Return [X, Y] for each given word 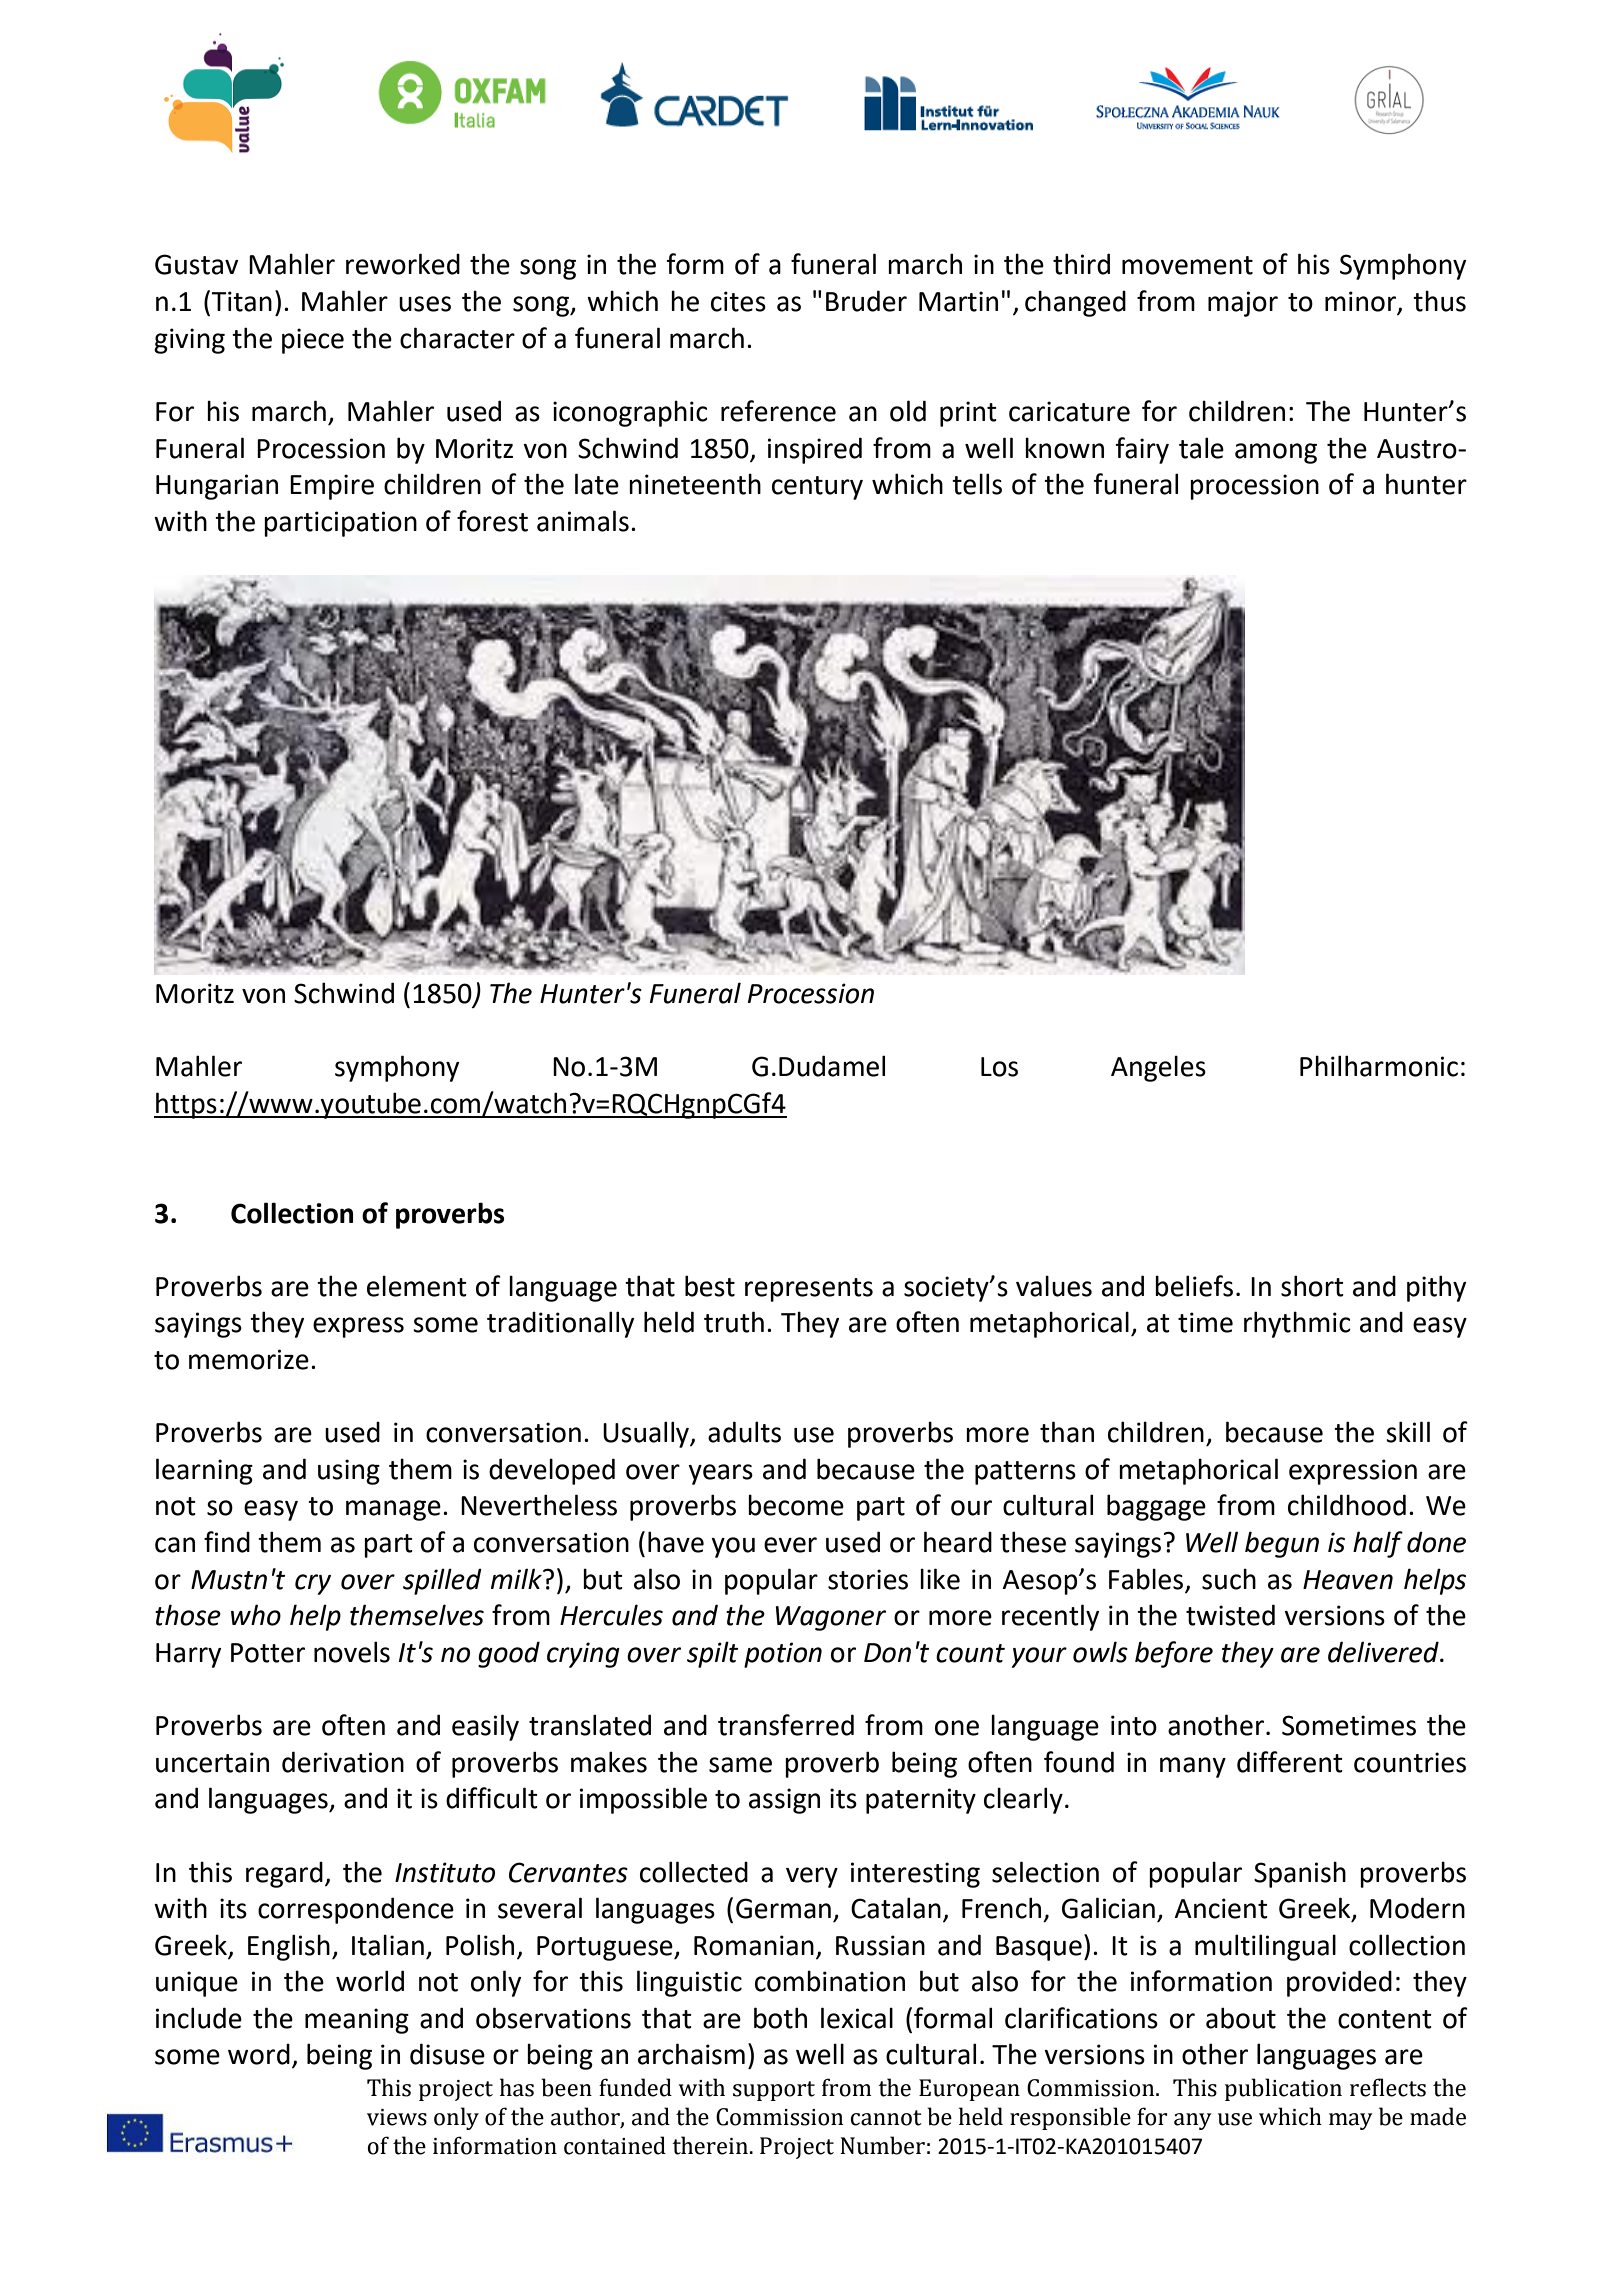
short [1312, 1286]
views [397, 2117]
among [1276, 453]
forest [492, 521]
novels [352, 1652]
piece [313, 341]
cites [738, 301]
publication [1283, 2089]
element [417, 1286]
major [1243, 304]
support [774, 2091]
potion [783, 1655]
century [817, 488]
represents [809, 1290]
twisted [1230, 1615]
